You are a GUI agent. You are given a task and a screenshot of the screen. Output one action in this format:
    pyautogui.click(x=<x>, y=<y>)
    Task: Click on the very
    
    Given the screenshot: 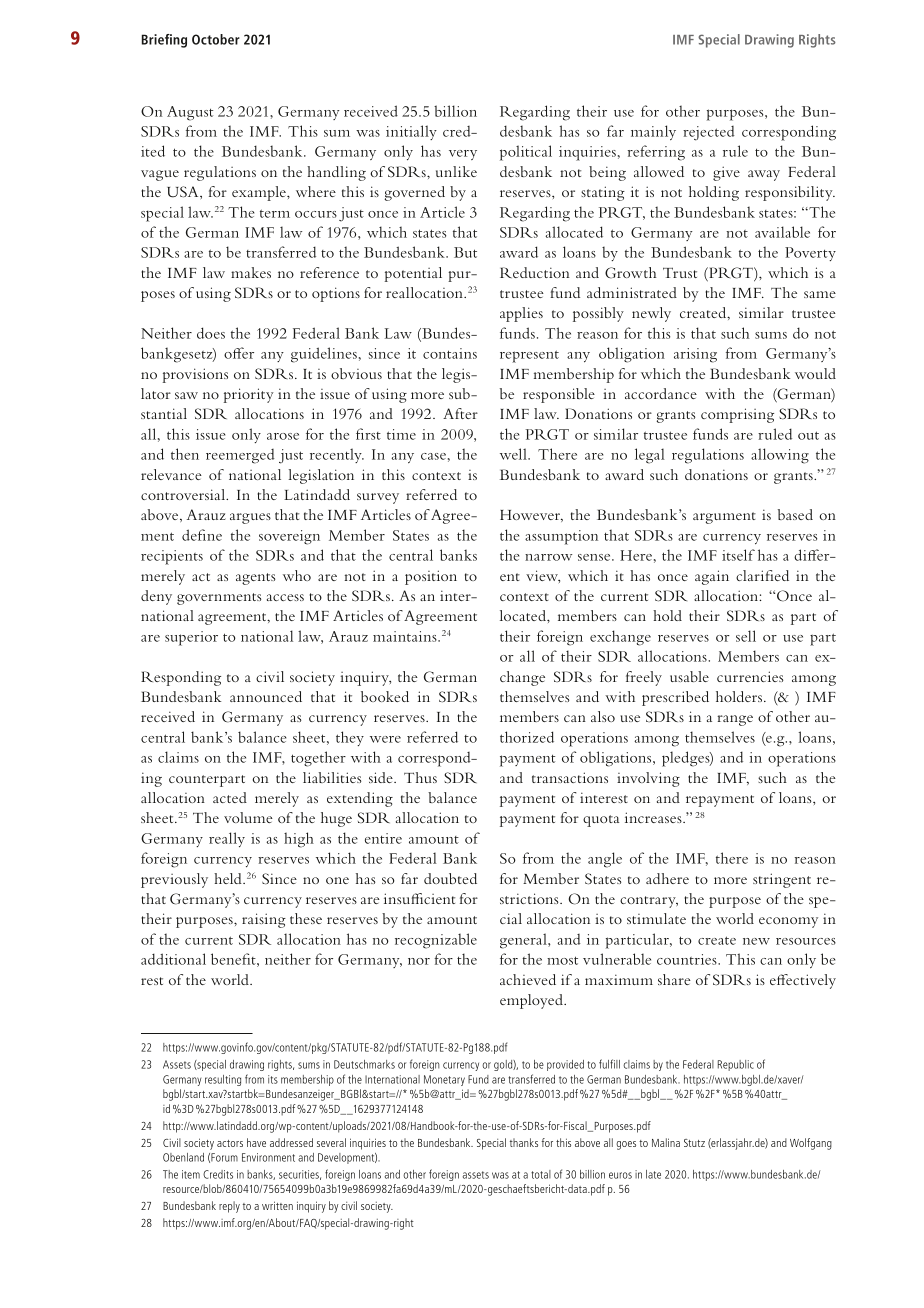 What is the action you would take?
    pyautogui.click(x=463, y=155)
